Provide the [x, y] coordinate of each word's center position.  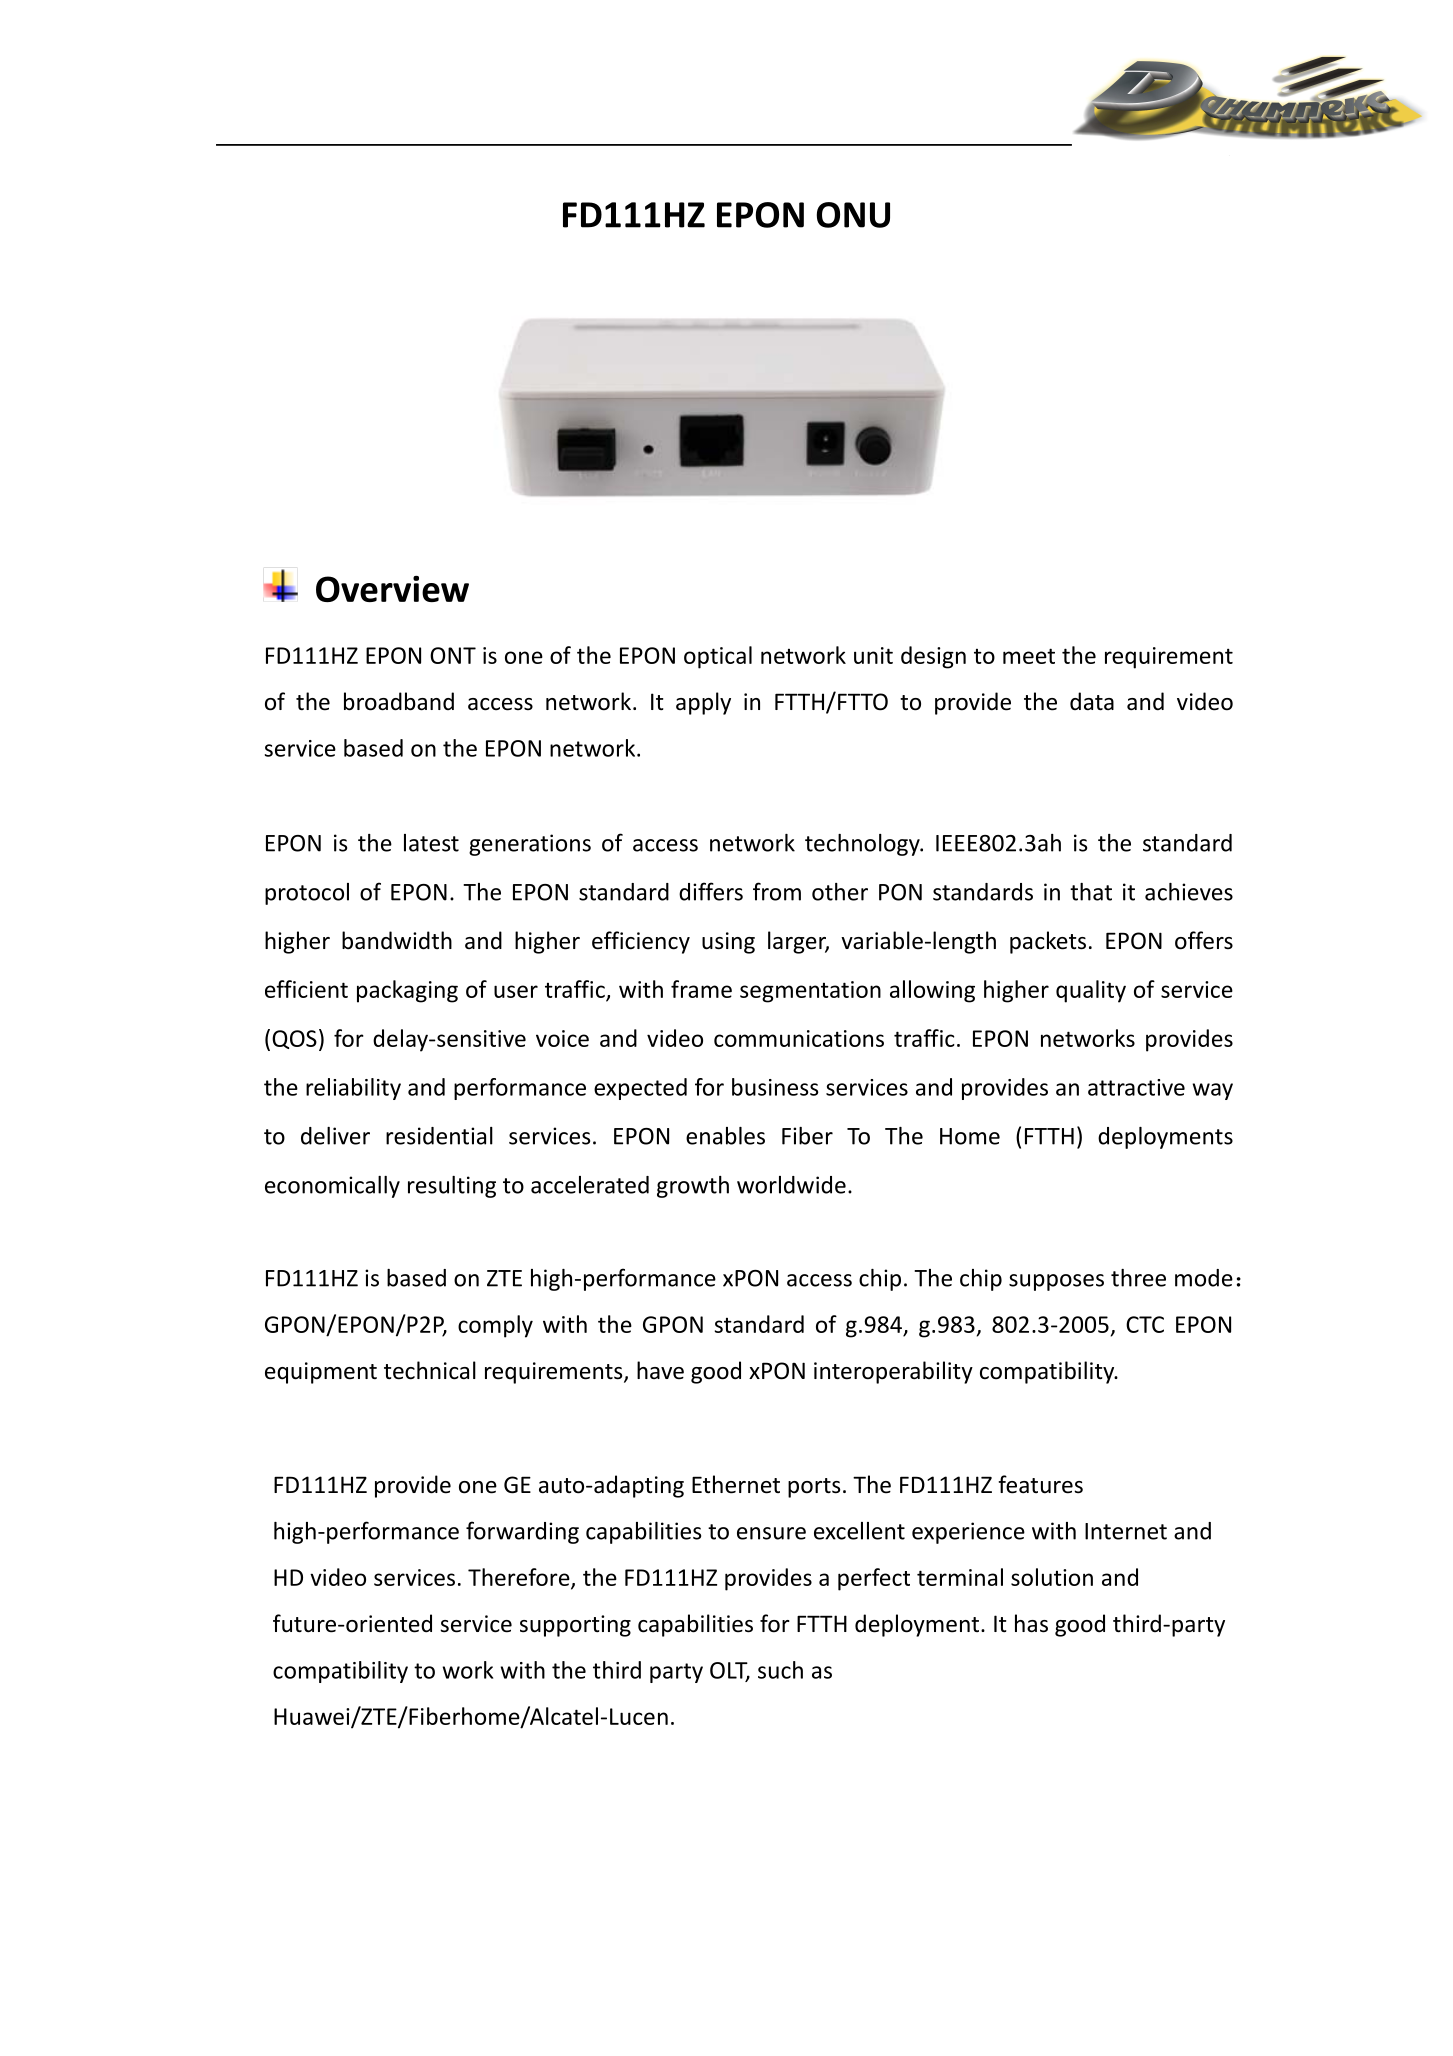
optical [718, 657]
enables [725, 1136]
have [660, 1370]
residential [439, 1136]
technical [430, 1370]
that [1091, 892]
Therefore [520, 1578]
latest [431, 843]
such [780, 1670]
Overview [392, 589]
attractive [1136, 1087]
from [777, 891]
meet [1029, 656]
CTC [1145, 1324]
